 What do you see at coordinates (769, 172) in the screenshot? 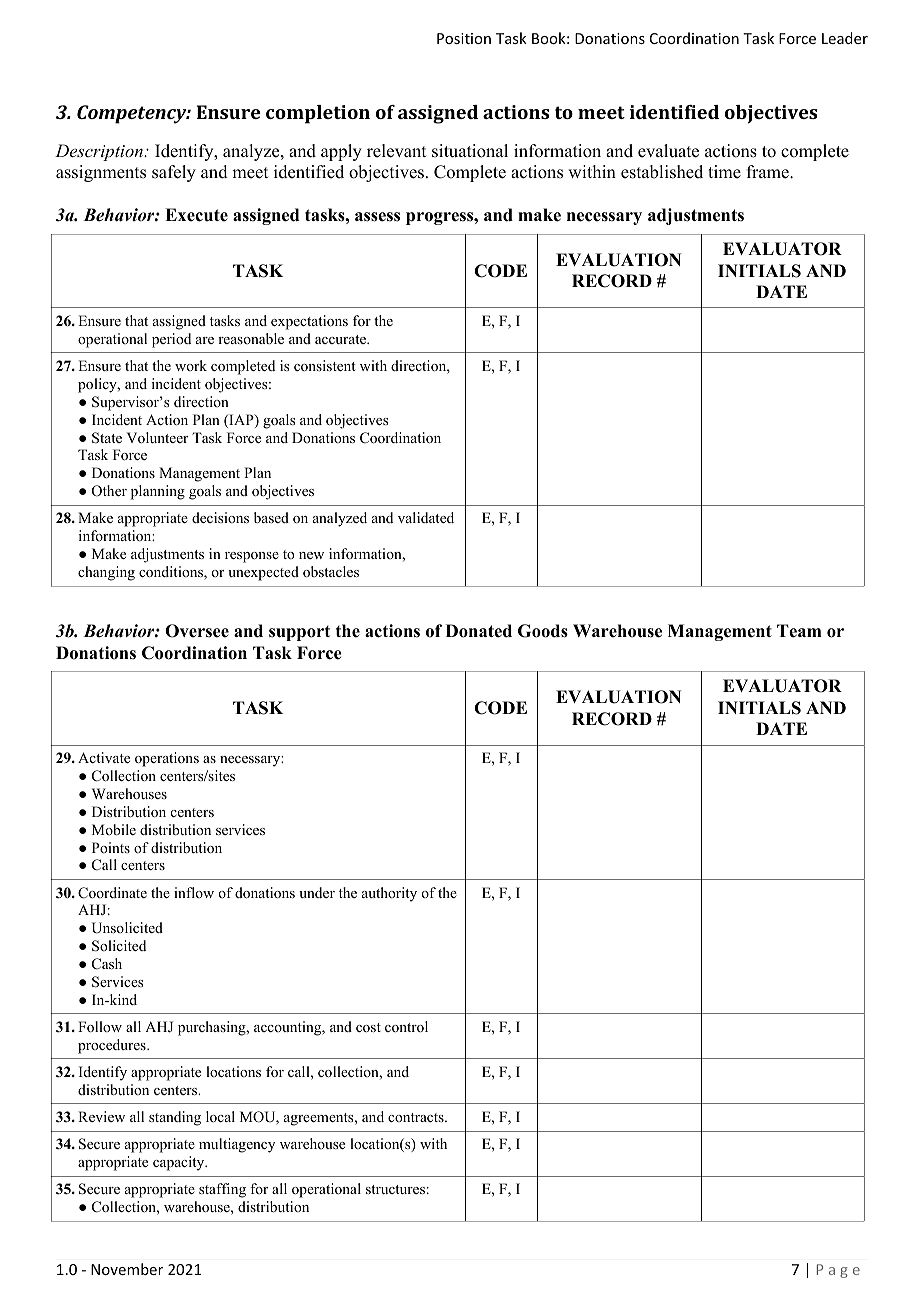
I see `frame` at bounding box center [769, 172].
